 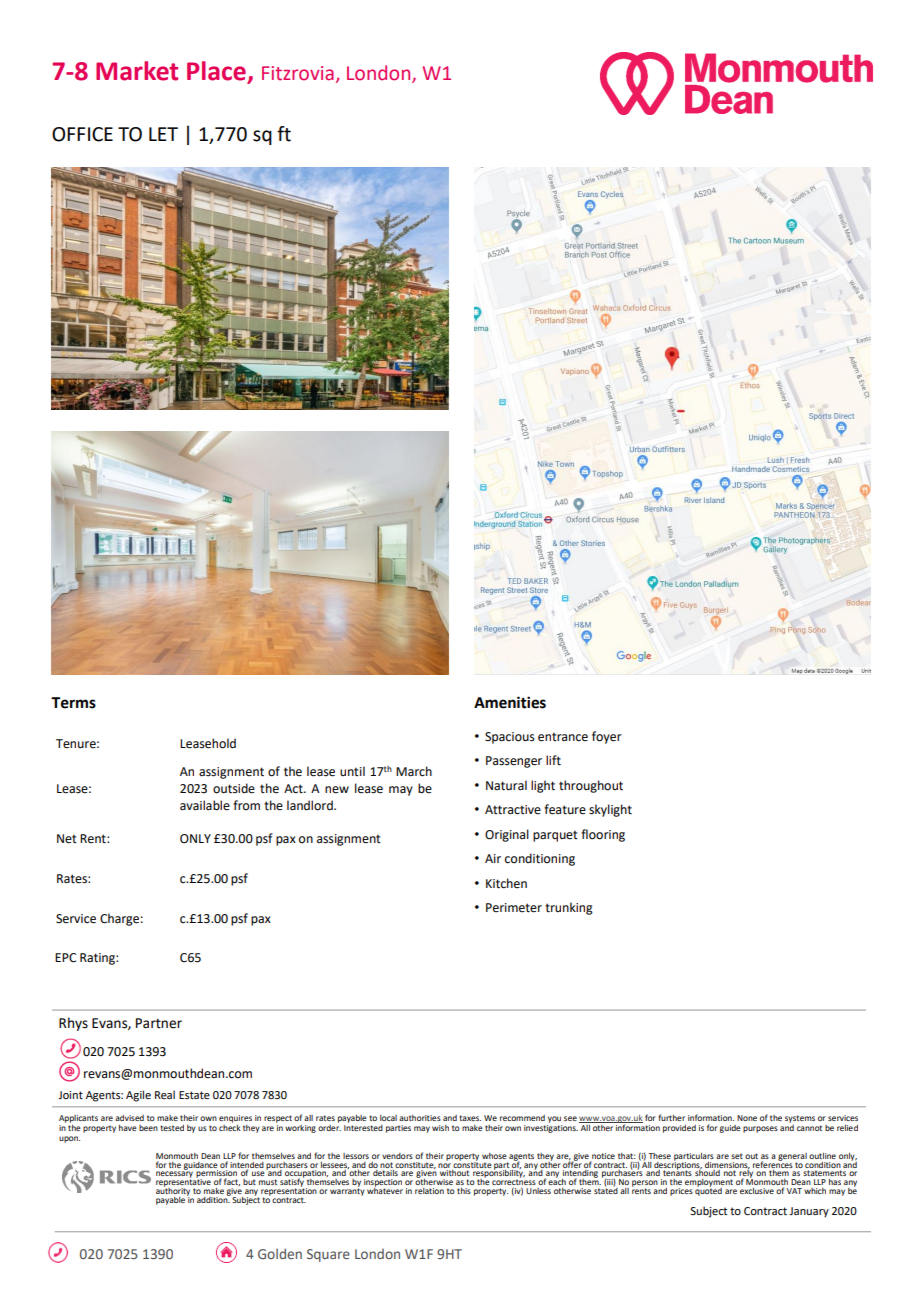 What do you see at coordinates (98, 959) in the document?
I see `Rating` at bounding box center [98, 959].
